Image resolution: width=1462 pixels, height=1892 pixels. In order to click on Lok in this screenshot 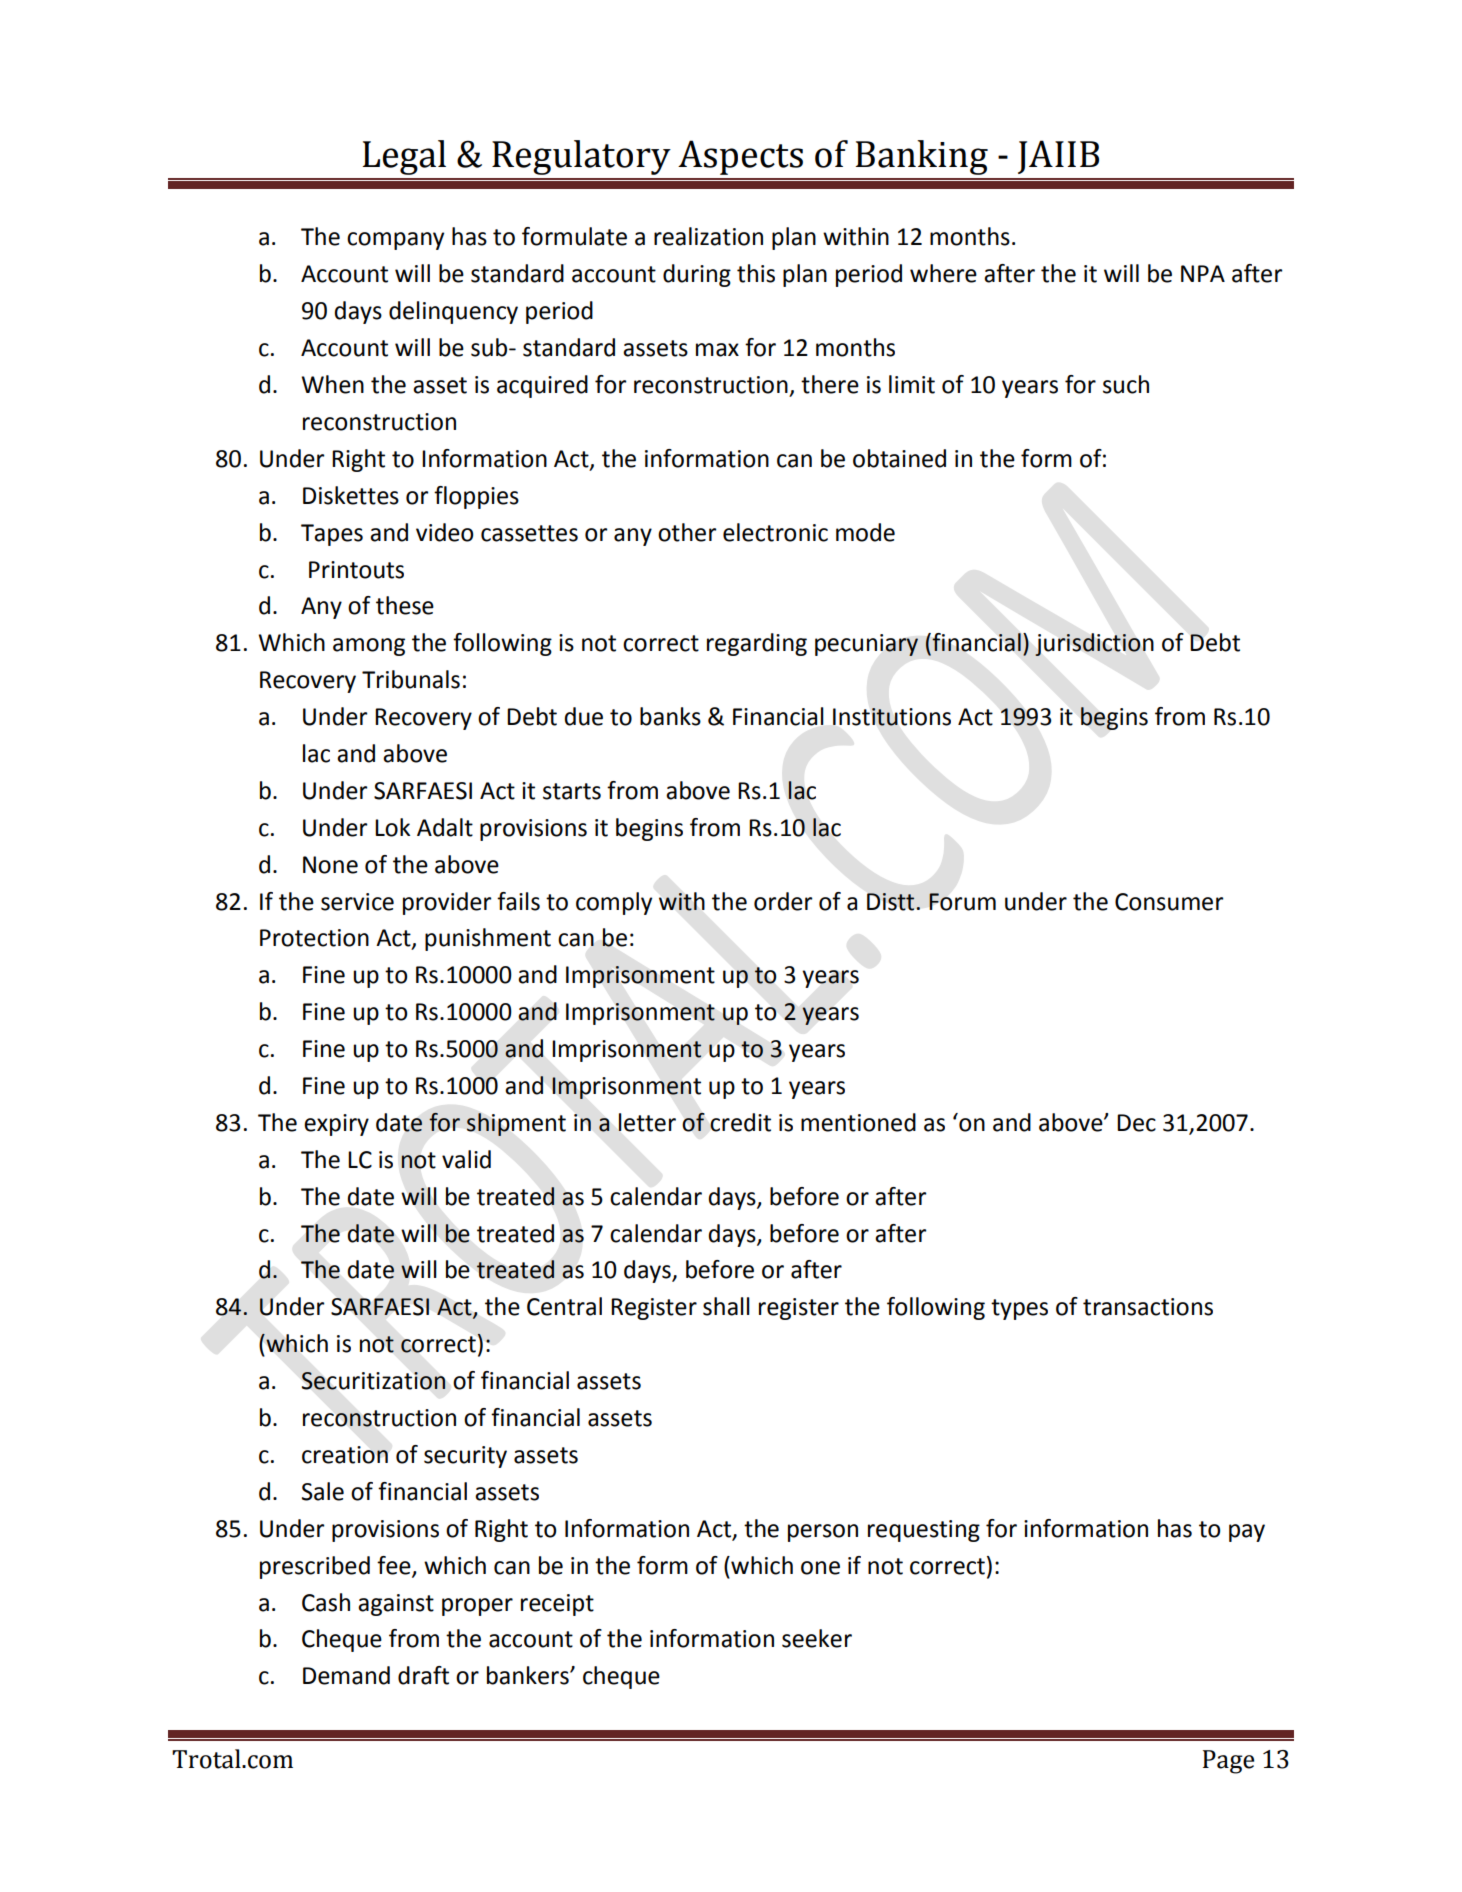, I will do `click(392, 827)`.
